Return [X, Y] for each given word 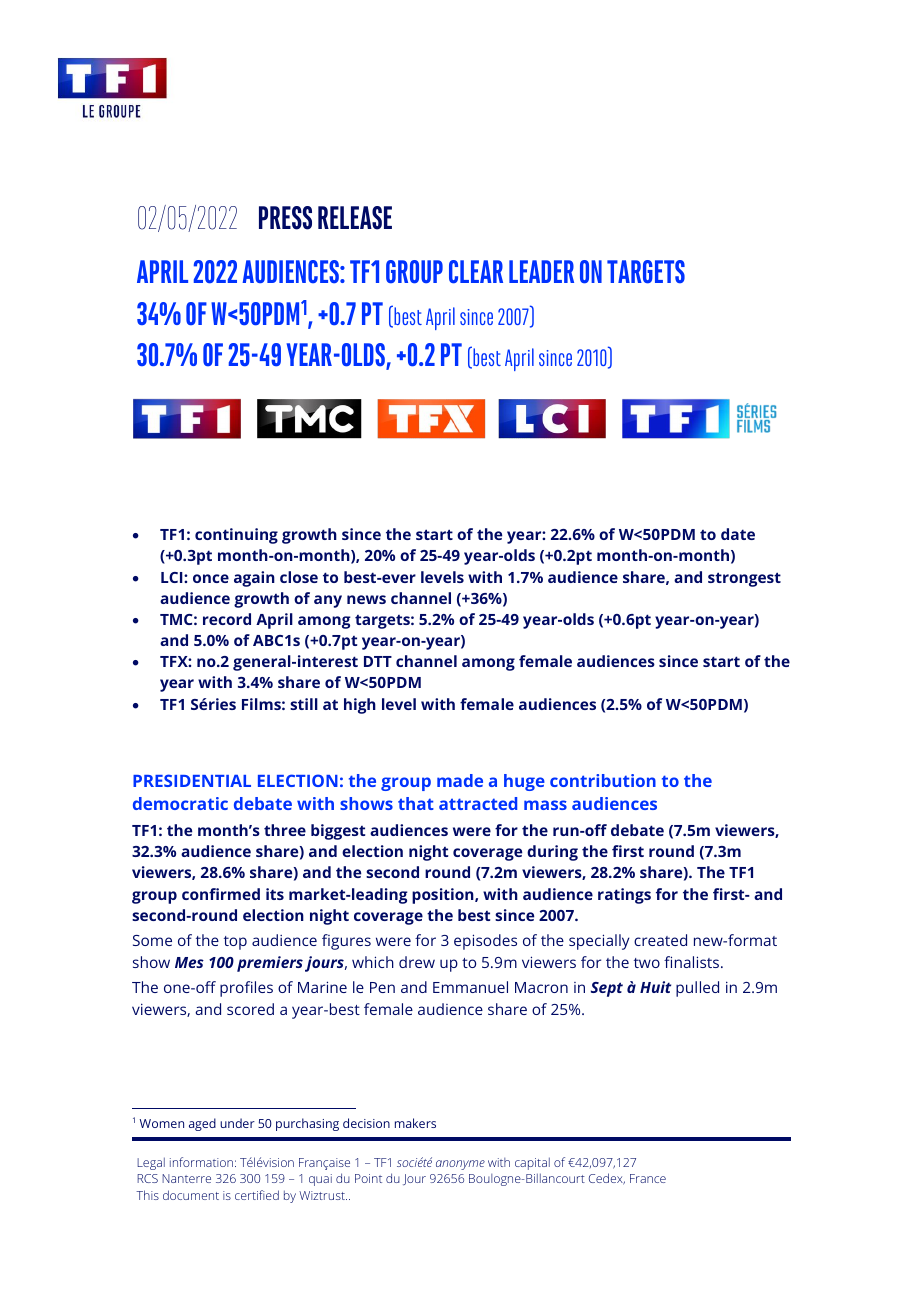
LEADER [541, 271]
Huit [655, 987]
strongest [744, 579]
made [460, 780]
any [328, 601]
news [366, 599]
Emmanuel [470, 987]
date [738, 534]
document [191, 1195]
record [227, 619]
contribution [603, 780]
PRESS [285, 218]
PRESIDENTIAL [192, 780]
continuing [236, 536]
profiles [246, 989]
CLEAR [476, 272]
